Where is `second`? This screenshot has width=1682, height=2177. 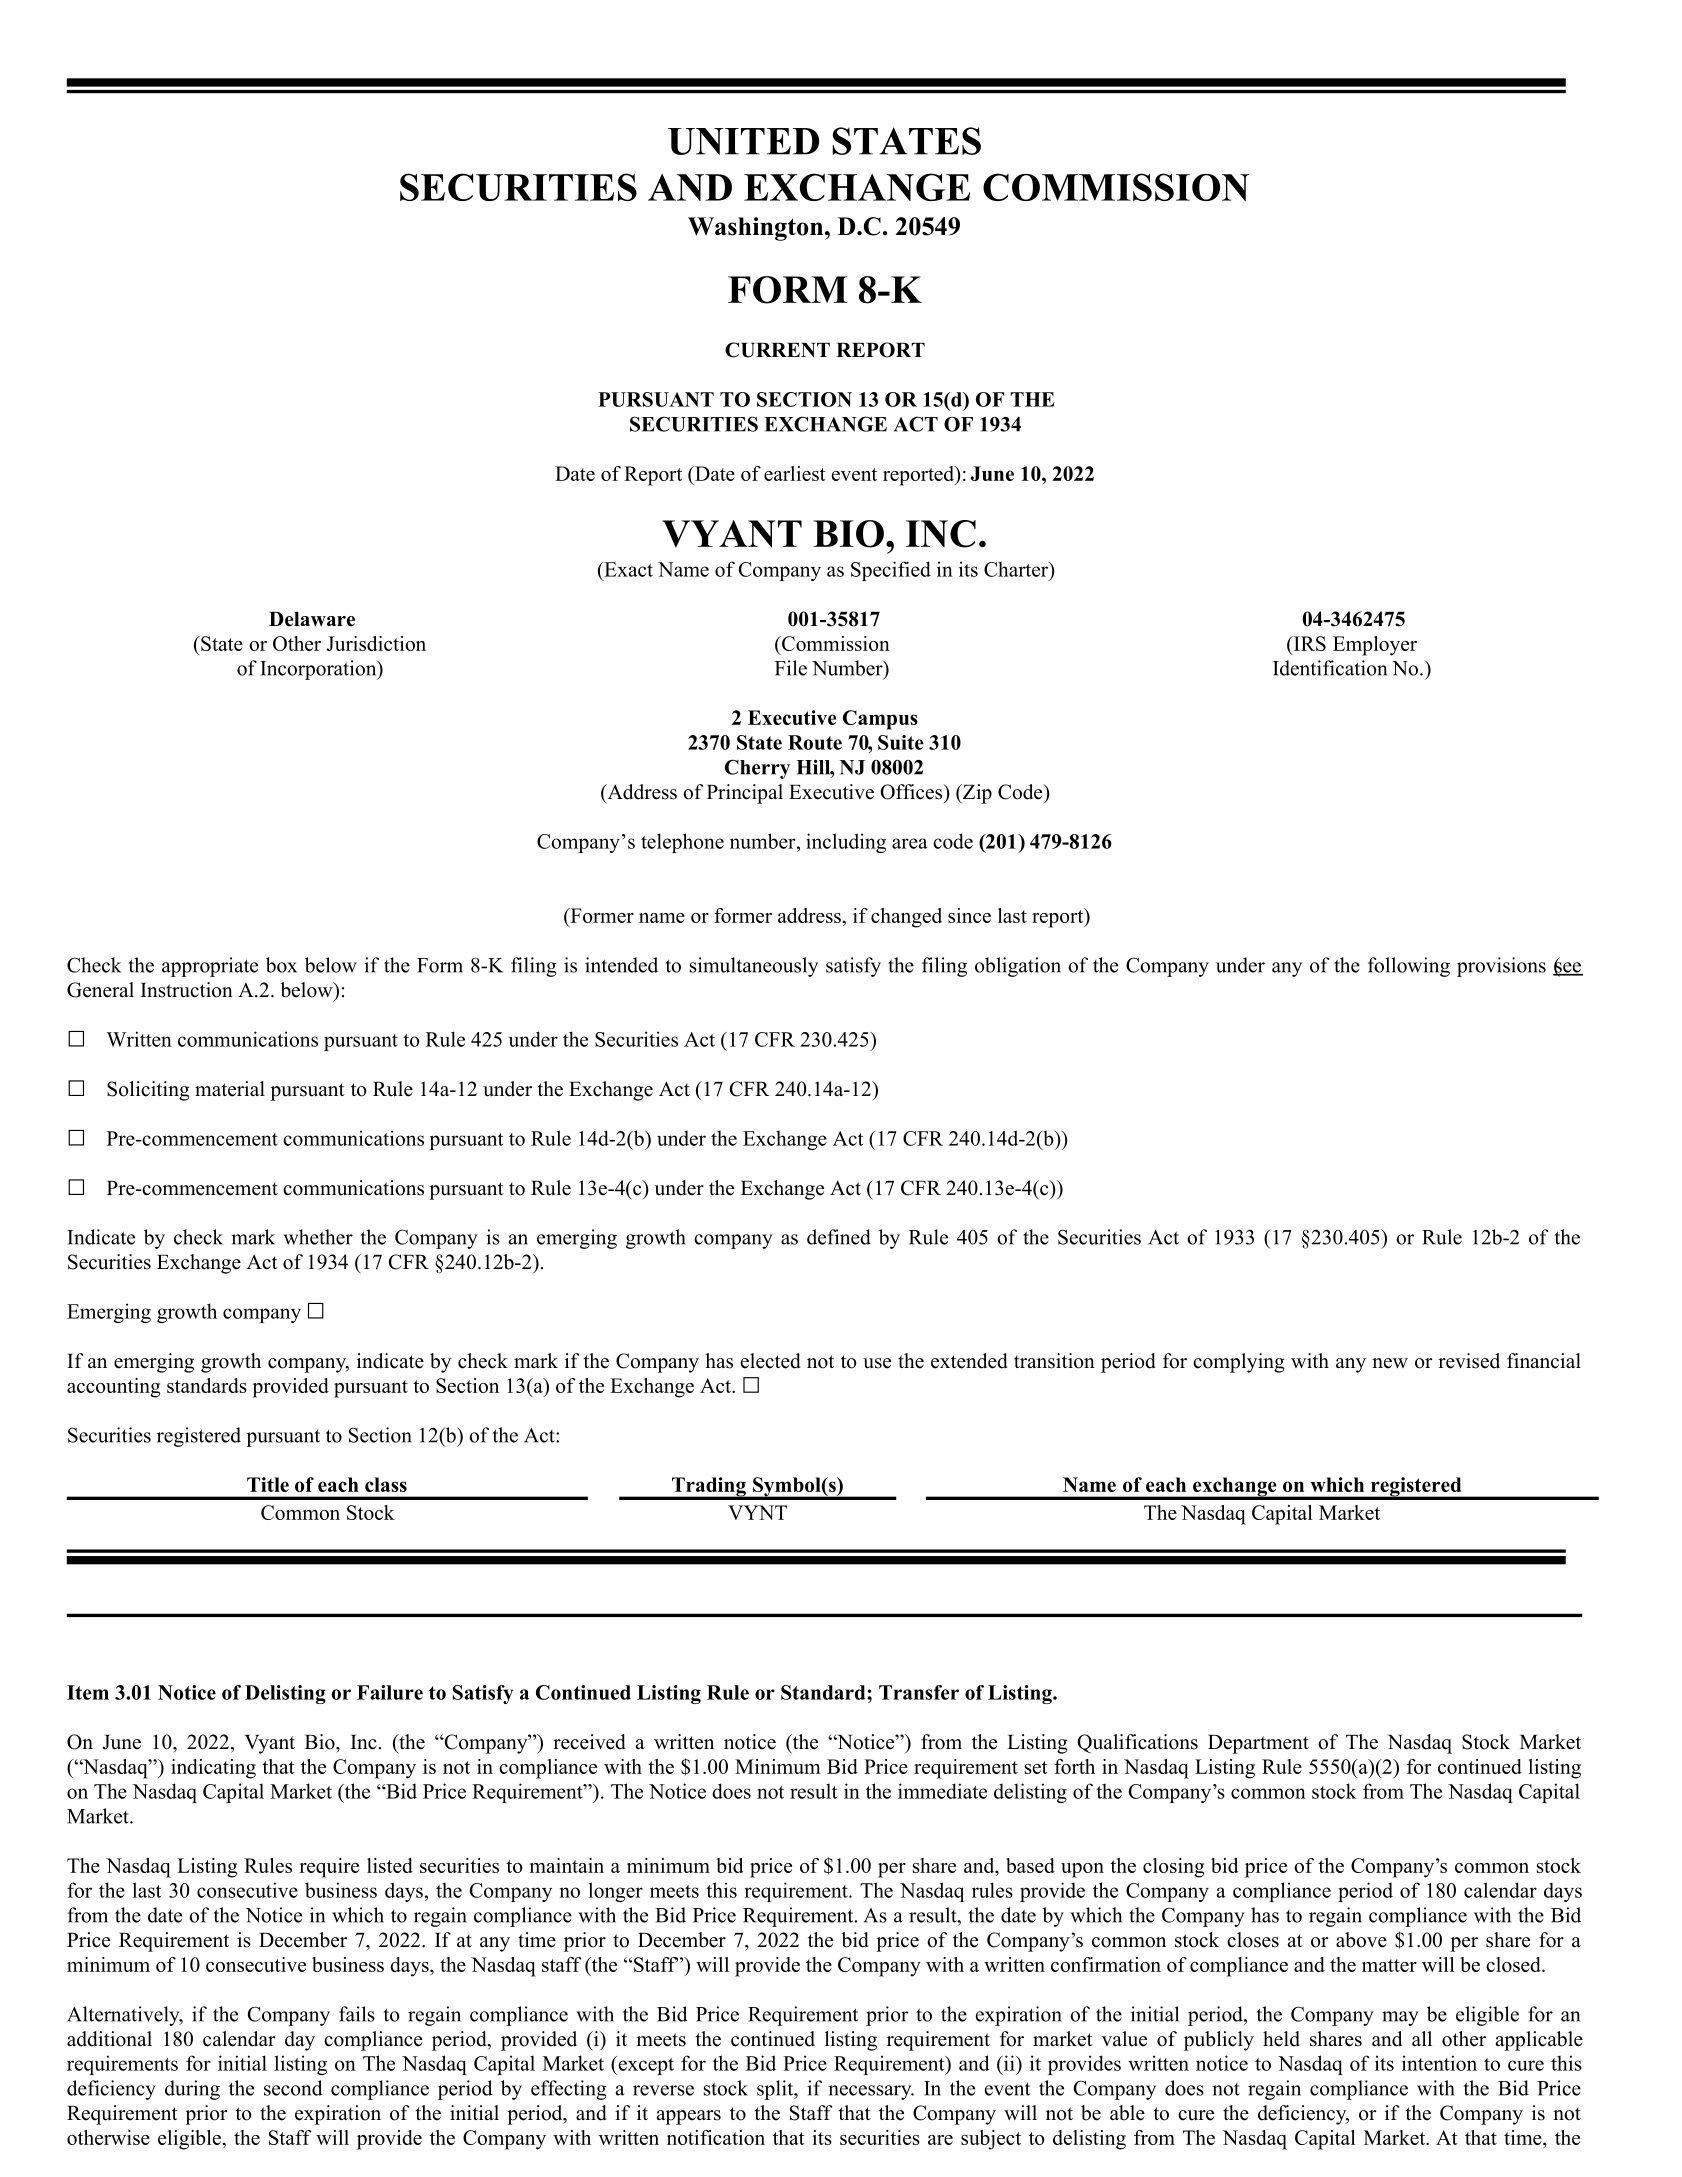 second is located at coordinates (293, 2088).
